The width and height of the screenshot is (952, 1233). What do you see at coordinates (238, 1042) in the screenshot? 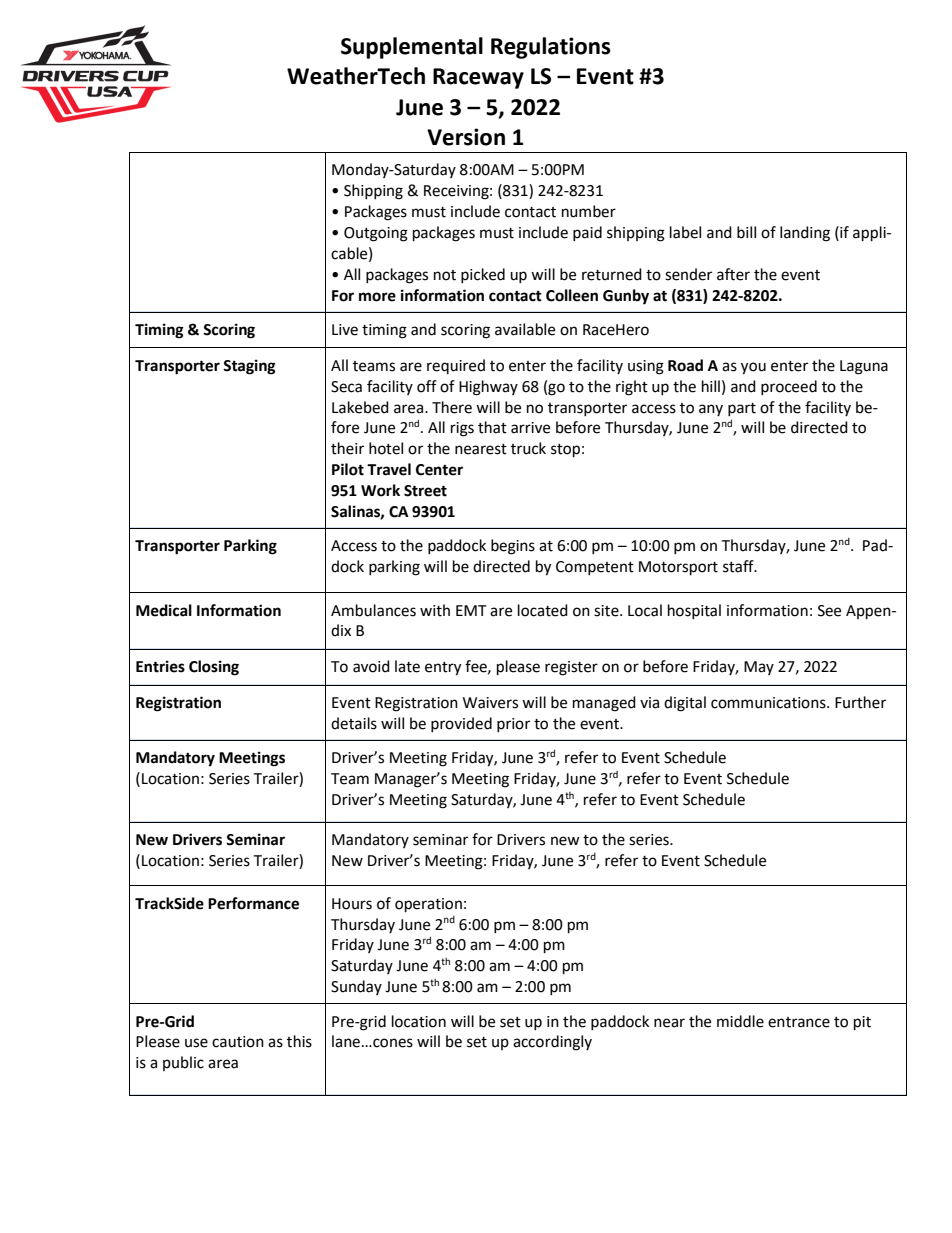
I see `caution` at bounding box center [238, 1042].
